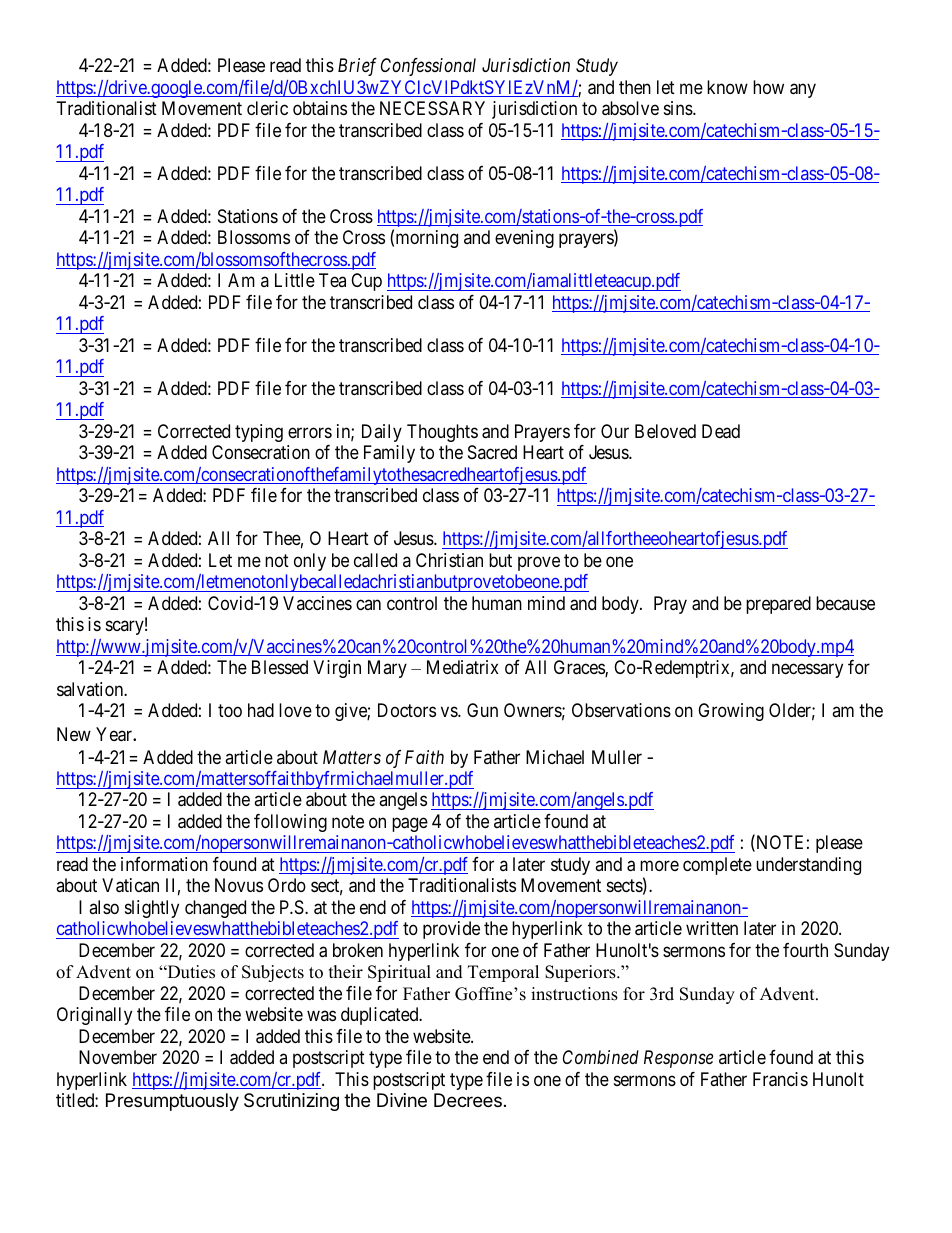  Describe the element at coordinates (267, 108) in the screenshot. I see `cleric` at that location.
